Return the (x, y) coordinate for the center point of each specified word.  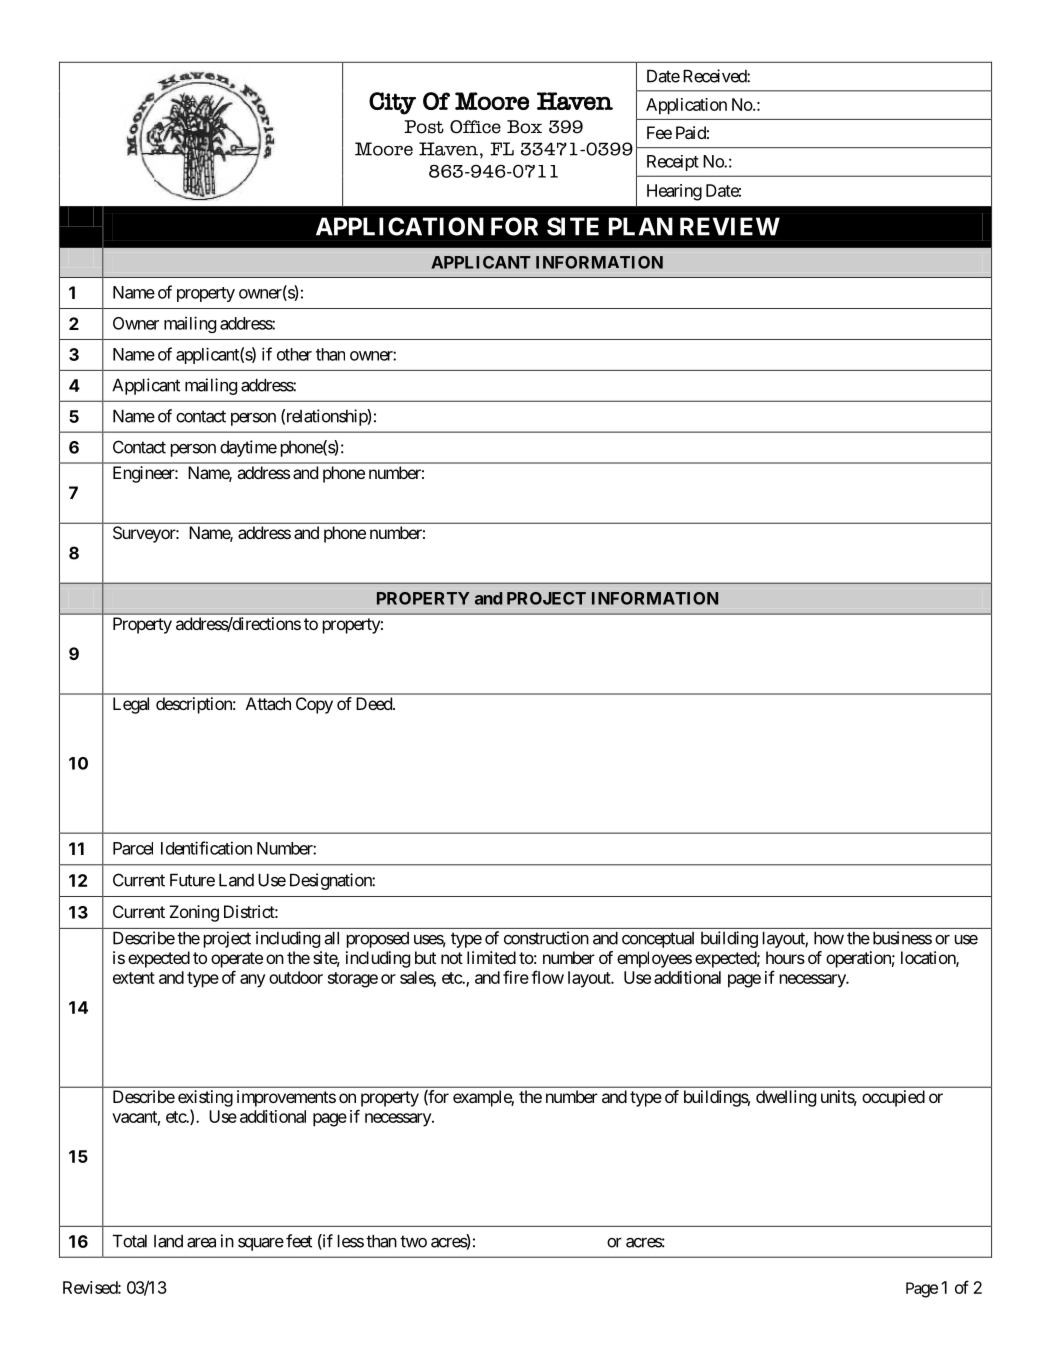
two (413, 1241)
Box (524, 127)
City (392, 103)
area (201, 1243)
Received (715, 76)
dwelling (786, 1098)
